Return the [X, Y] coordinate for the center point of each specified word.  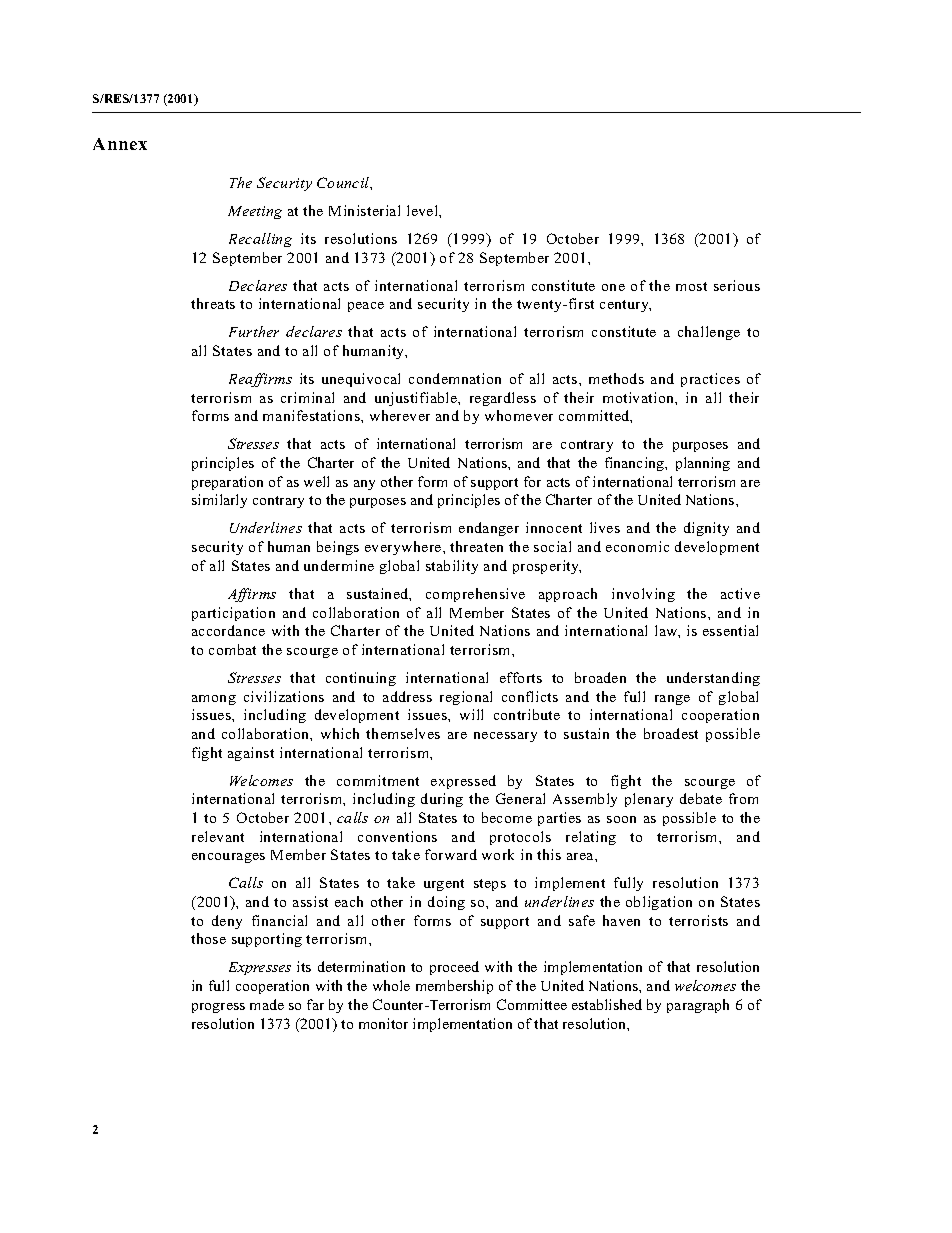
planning [703, 464]
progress [218, 1008]
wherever [400, 415]
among [214, 700]
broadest [671, 733]
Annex [120, 144]
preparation [227, 483]
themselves [403, 733]
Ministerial [364, 210]
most [691, 286]
